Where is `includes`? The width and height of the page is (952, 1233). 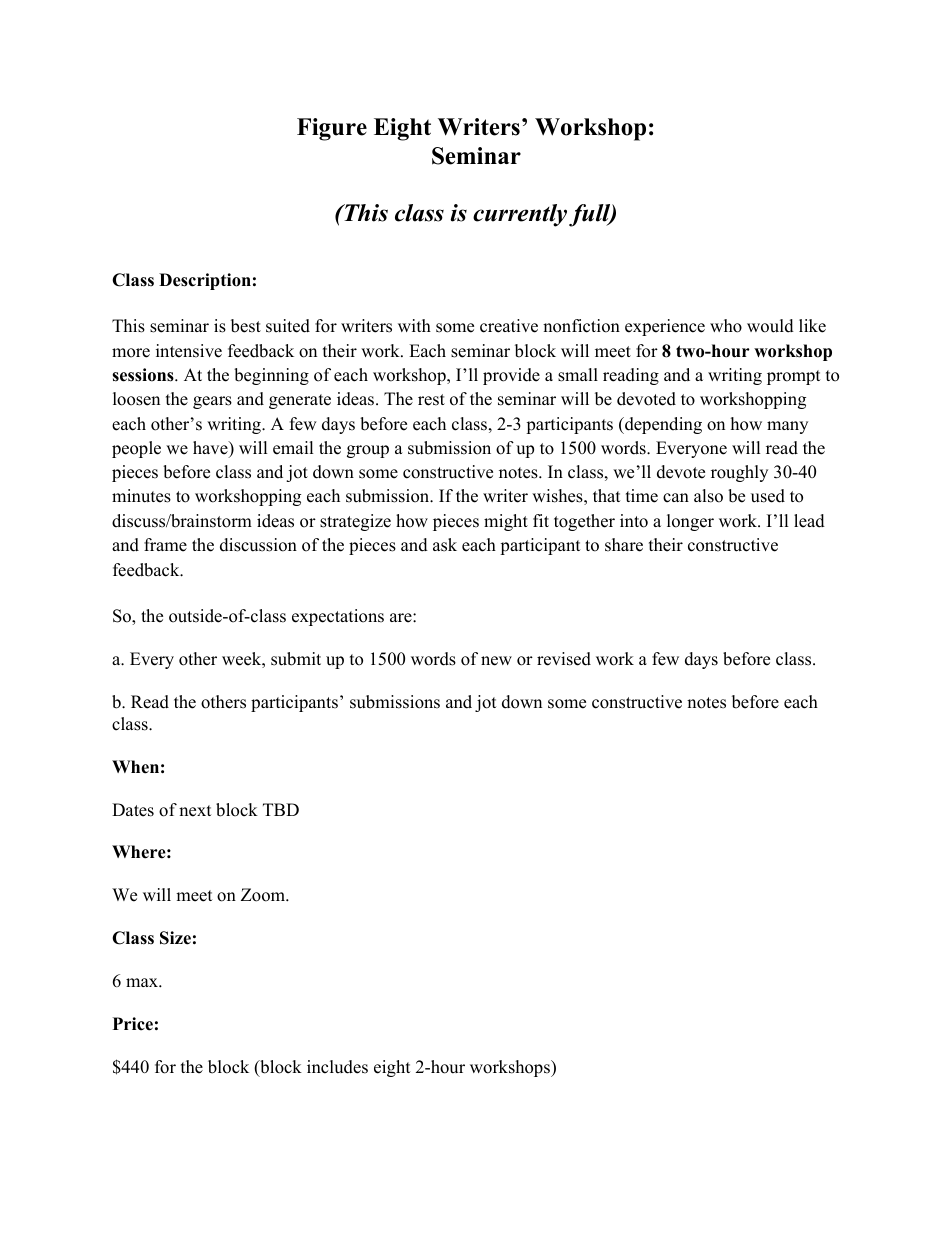
includes is located at coordinates (337, 1067).
